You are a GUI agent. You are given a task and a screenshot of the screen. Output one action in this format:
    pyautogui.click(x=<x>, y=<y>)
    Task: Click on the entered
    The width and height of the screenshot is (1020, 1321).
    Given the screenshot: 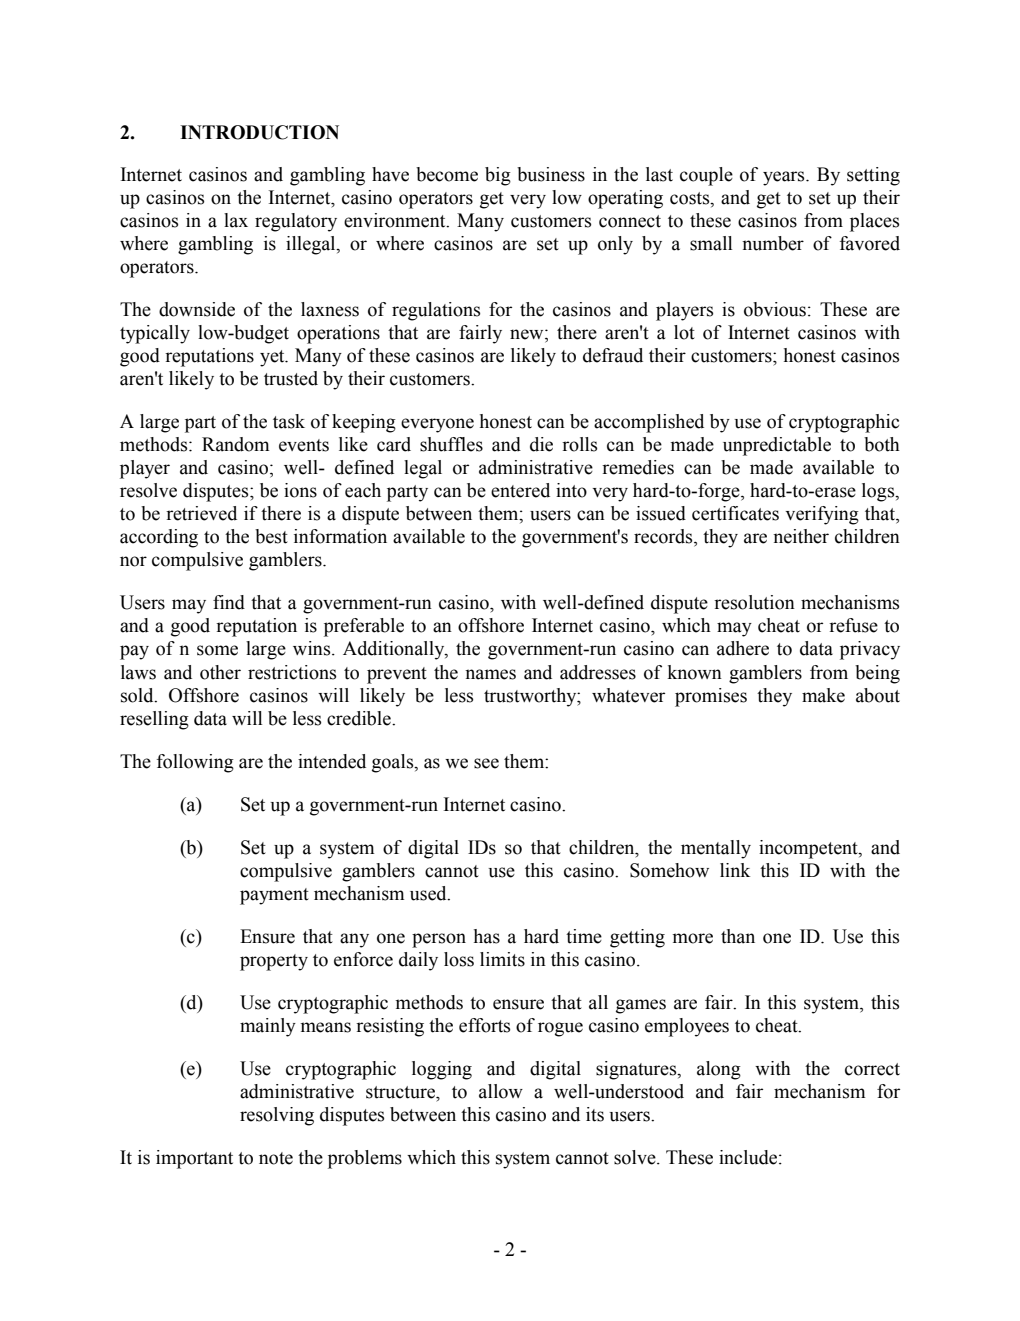 What is the action you would take?
    pyautogui.click(x=520, y=490)
